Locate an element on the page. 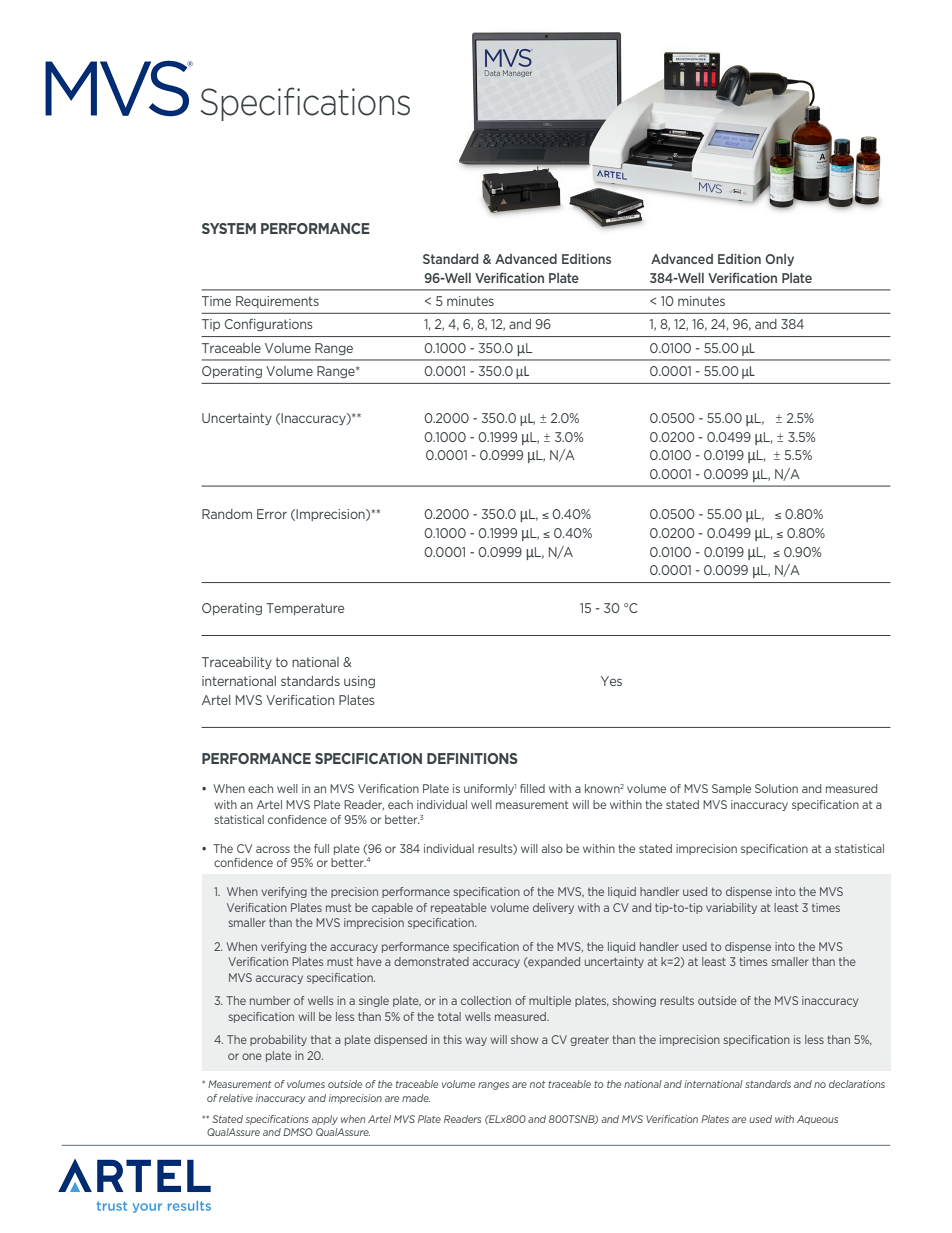 The image size is (952, 1233). probability is located at coordinates (278, 1040).
